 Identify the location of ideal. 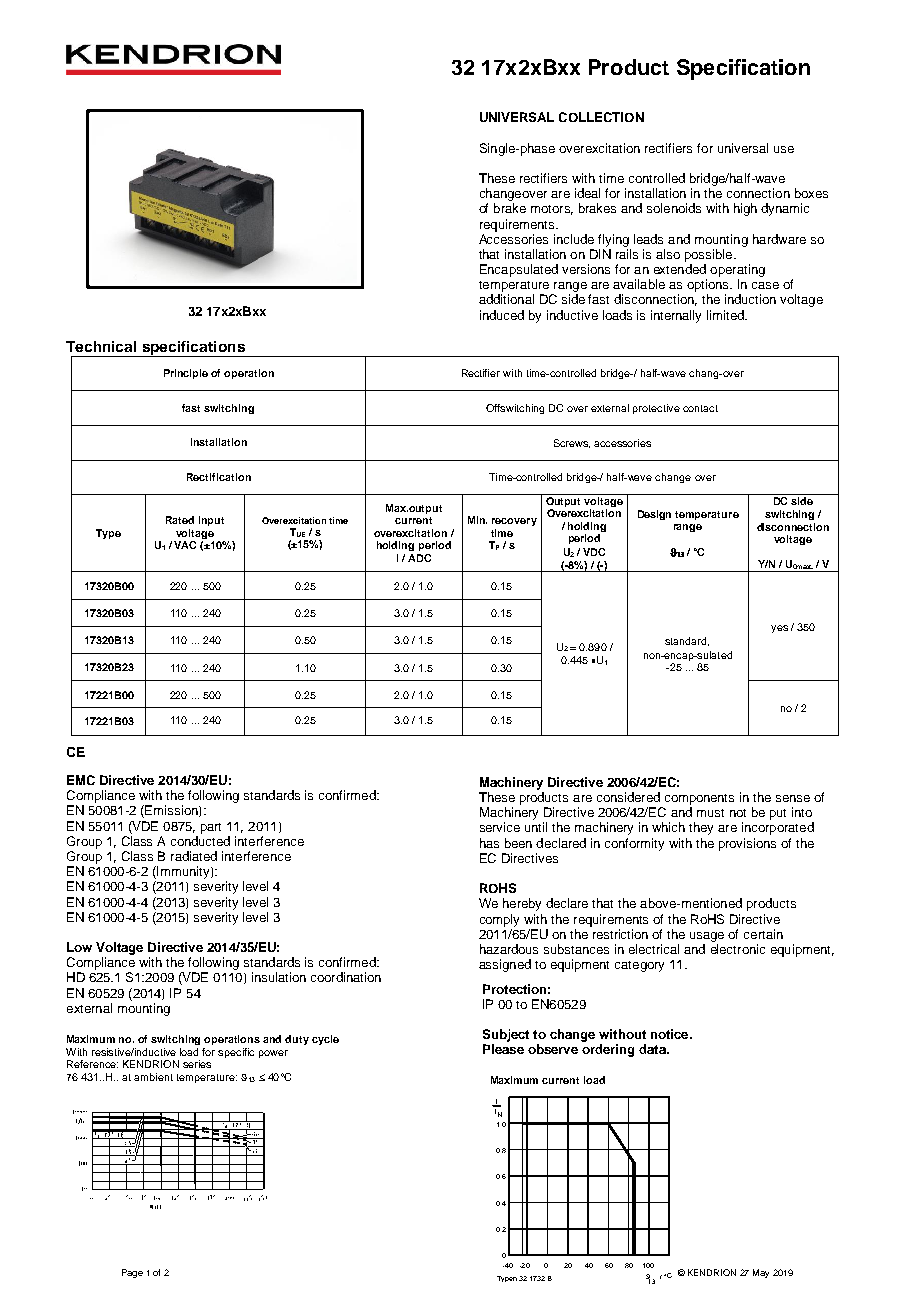
(587, 193).
